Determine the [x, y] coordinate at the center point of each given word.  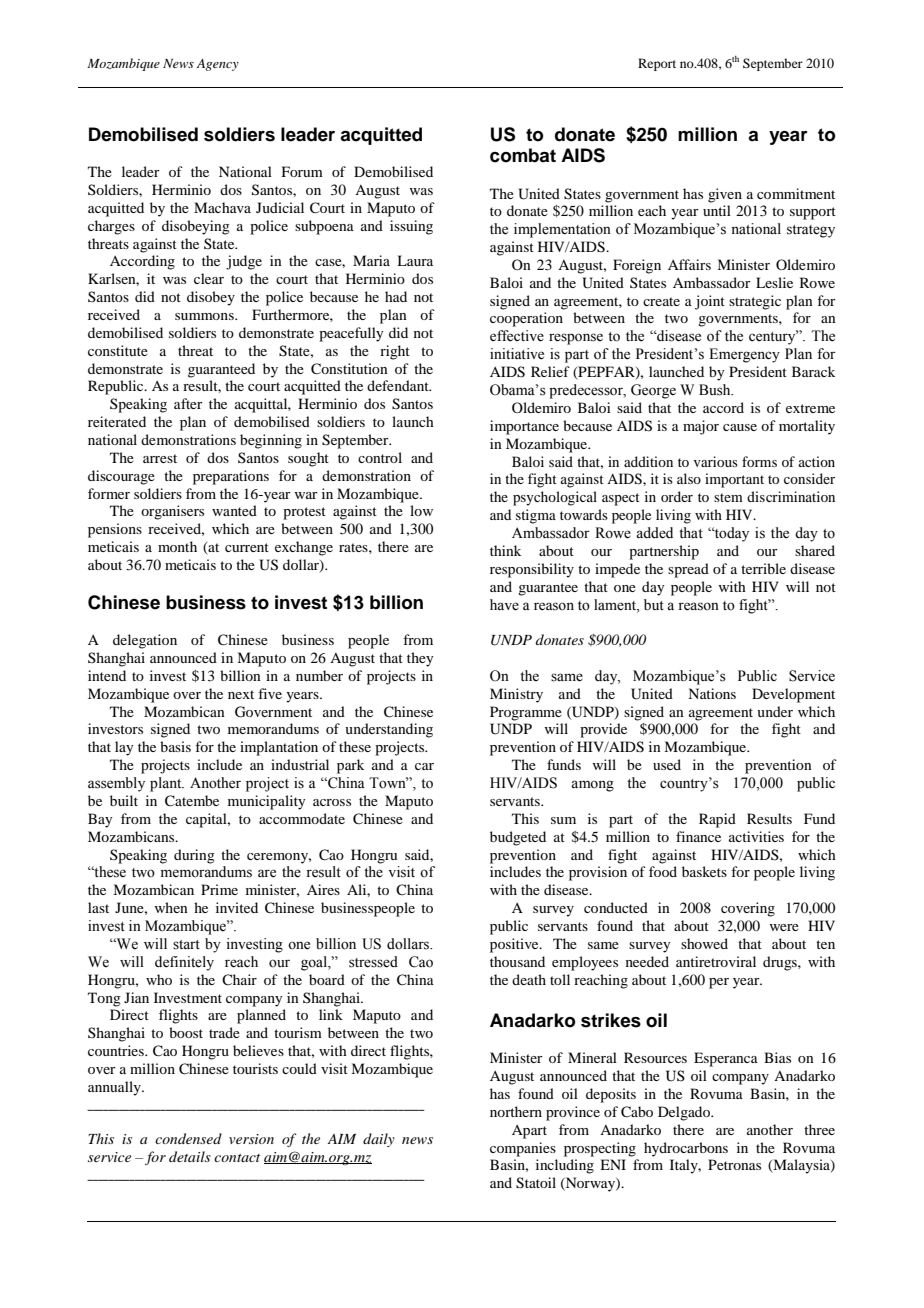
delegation [145, 641]
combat [523, 155]
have [504, 605]
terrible [763, 568]
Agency [217, 65]
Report [657, 64]
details [190, 1156]
